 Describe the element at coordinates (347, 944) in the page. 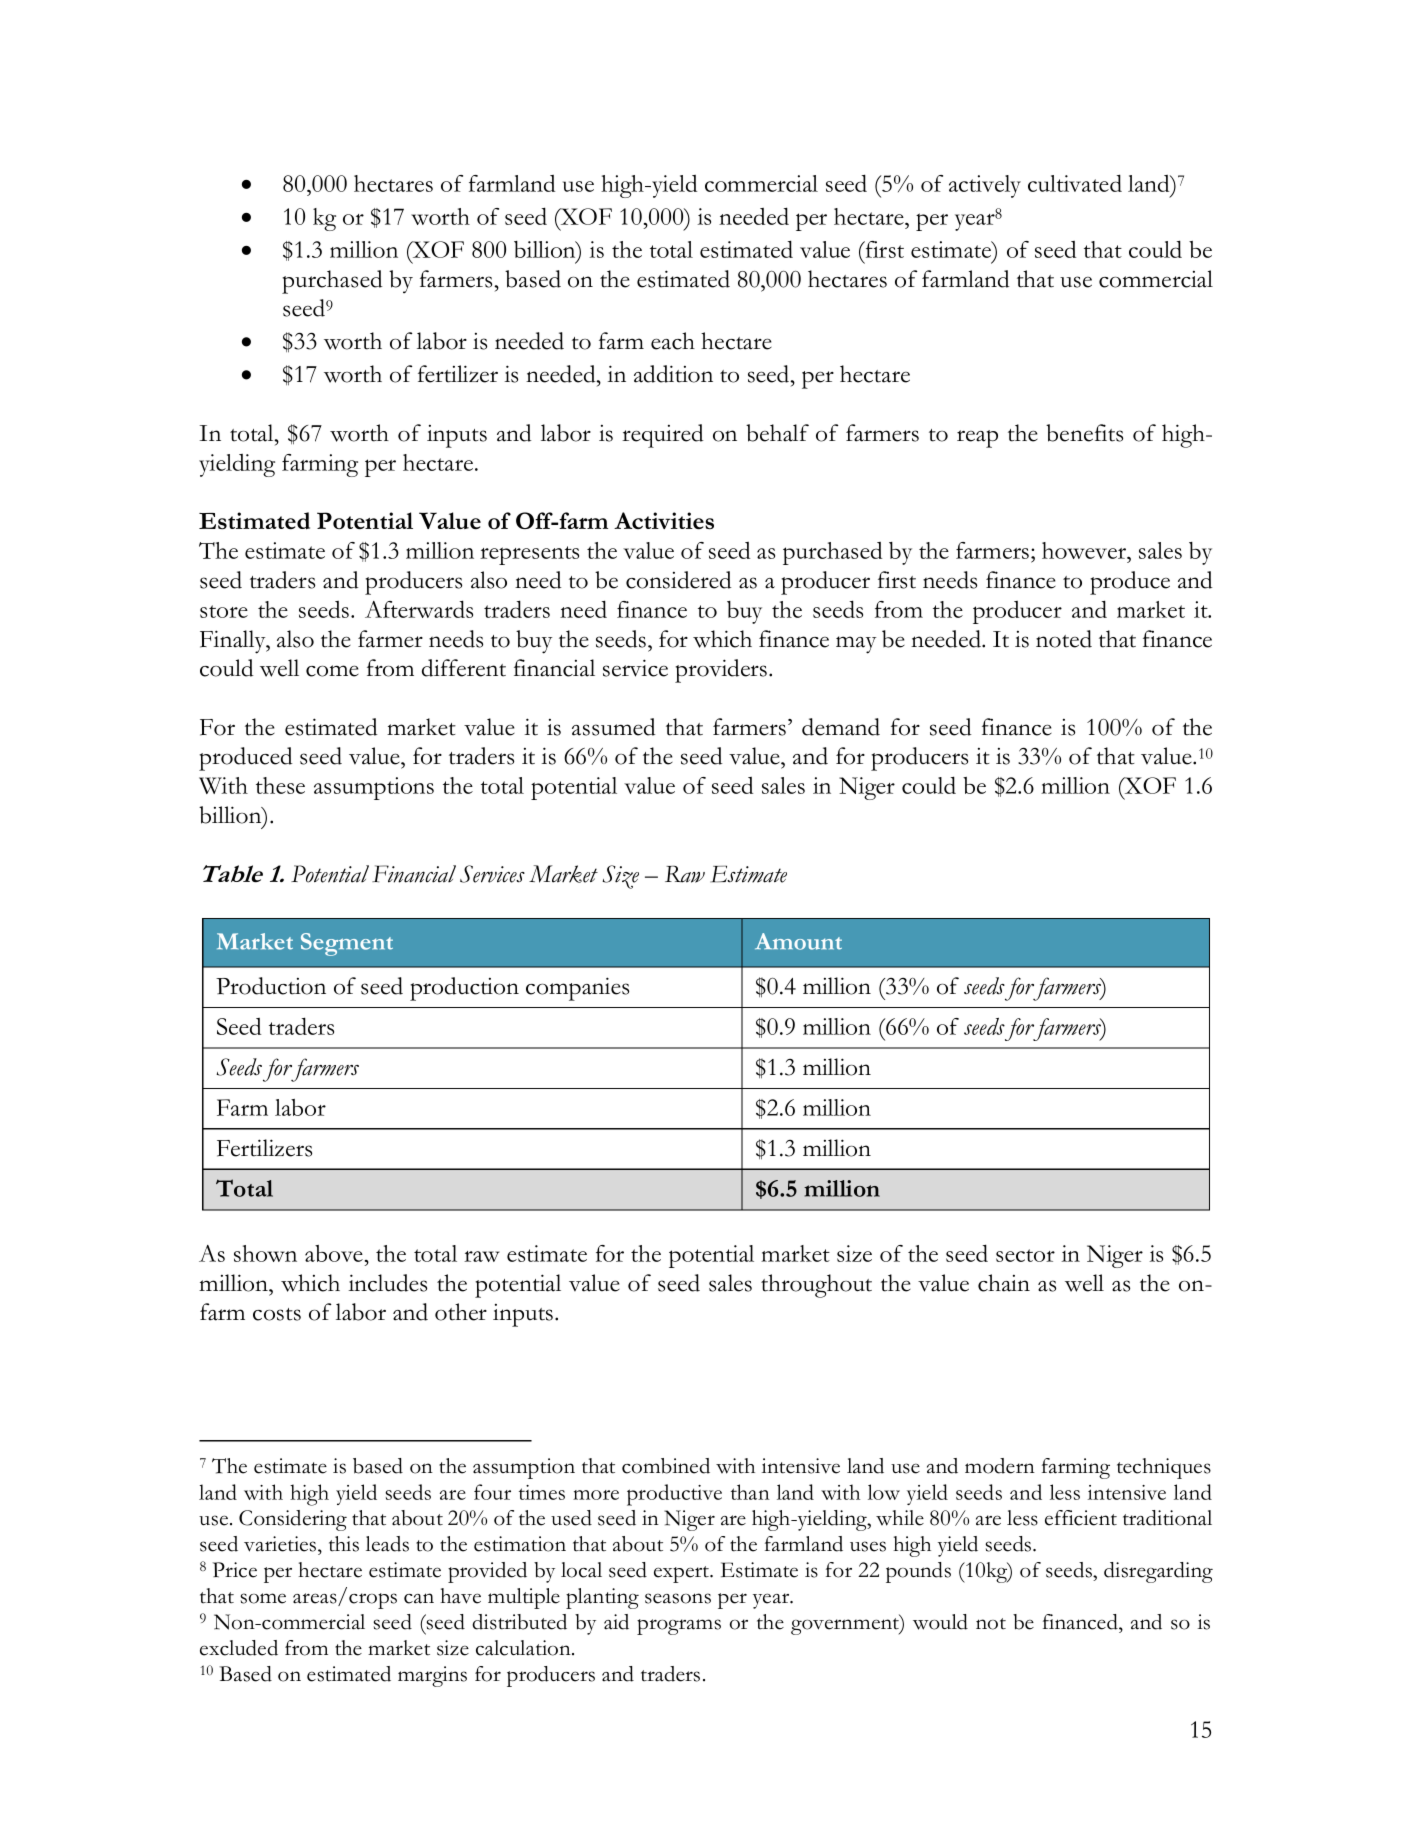

I see `Segment` at that location.
